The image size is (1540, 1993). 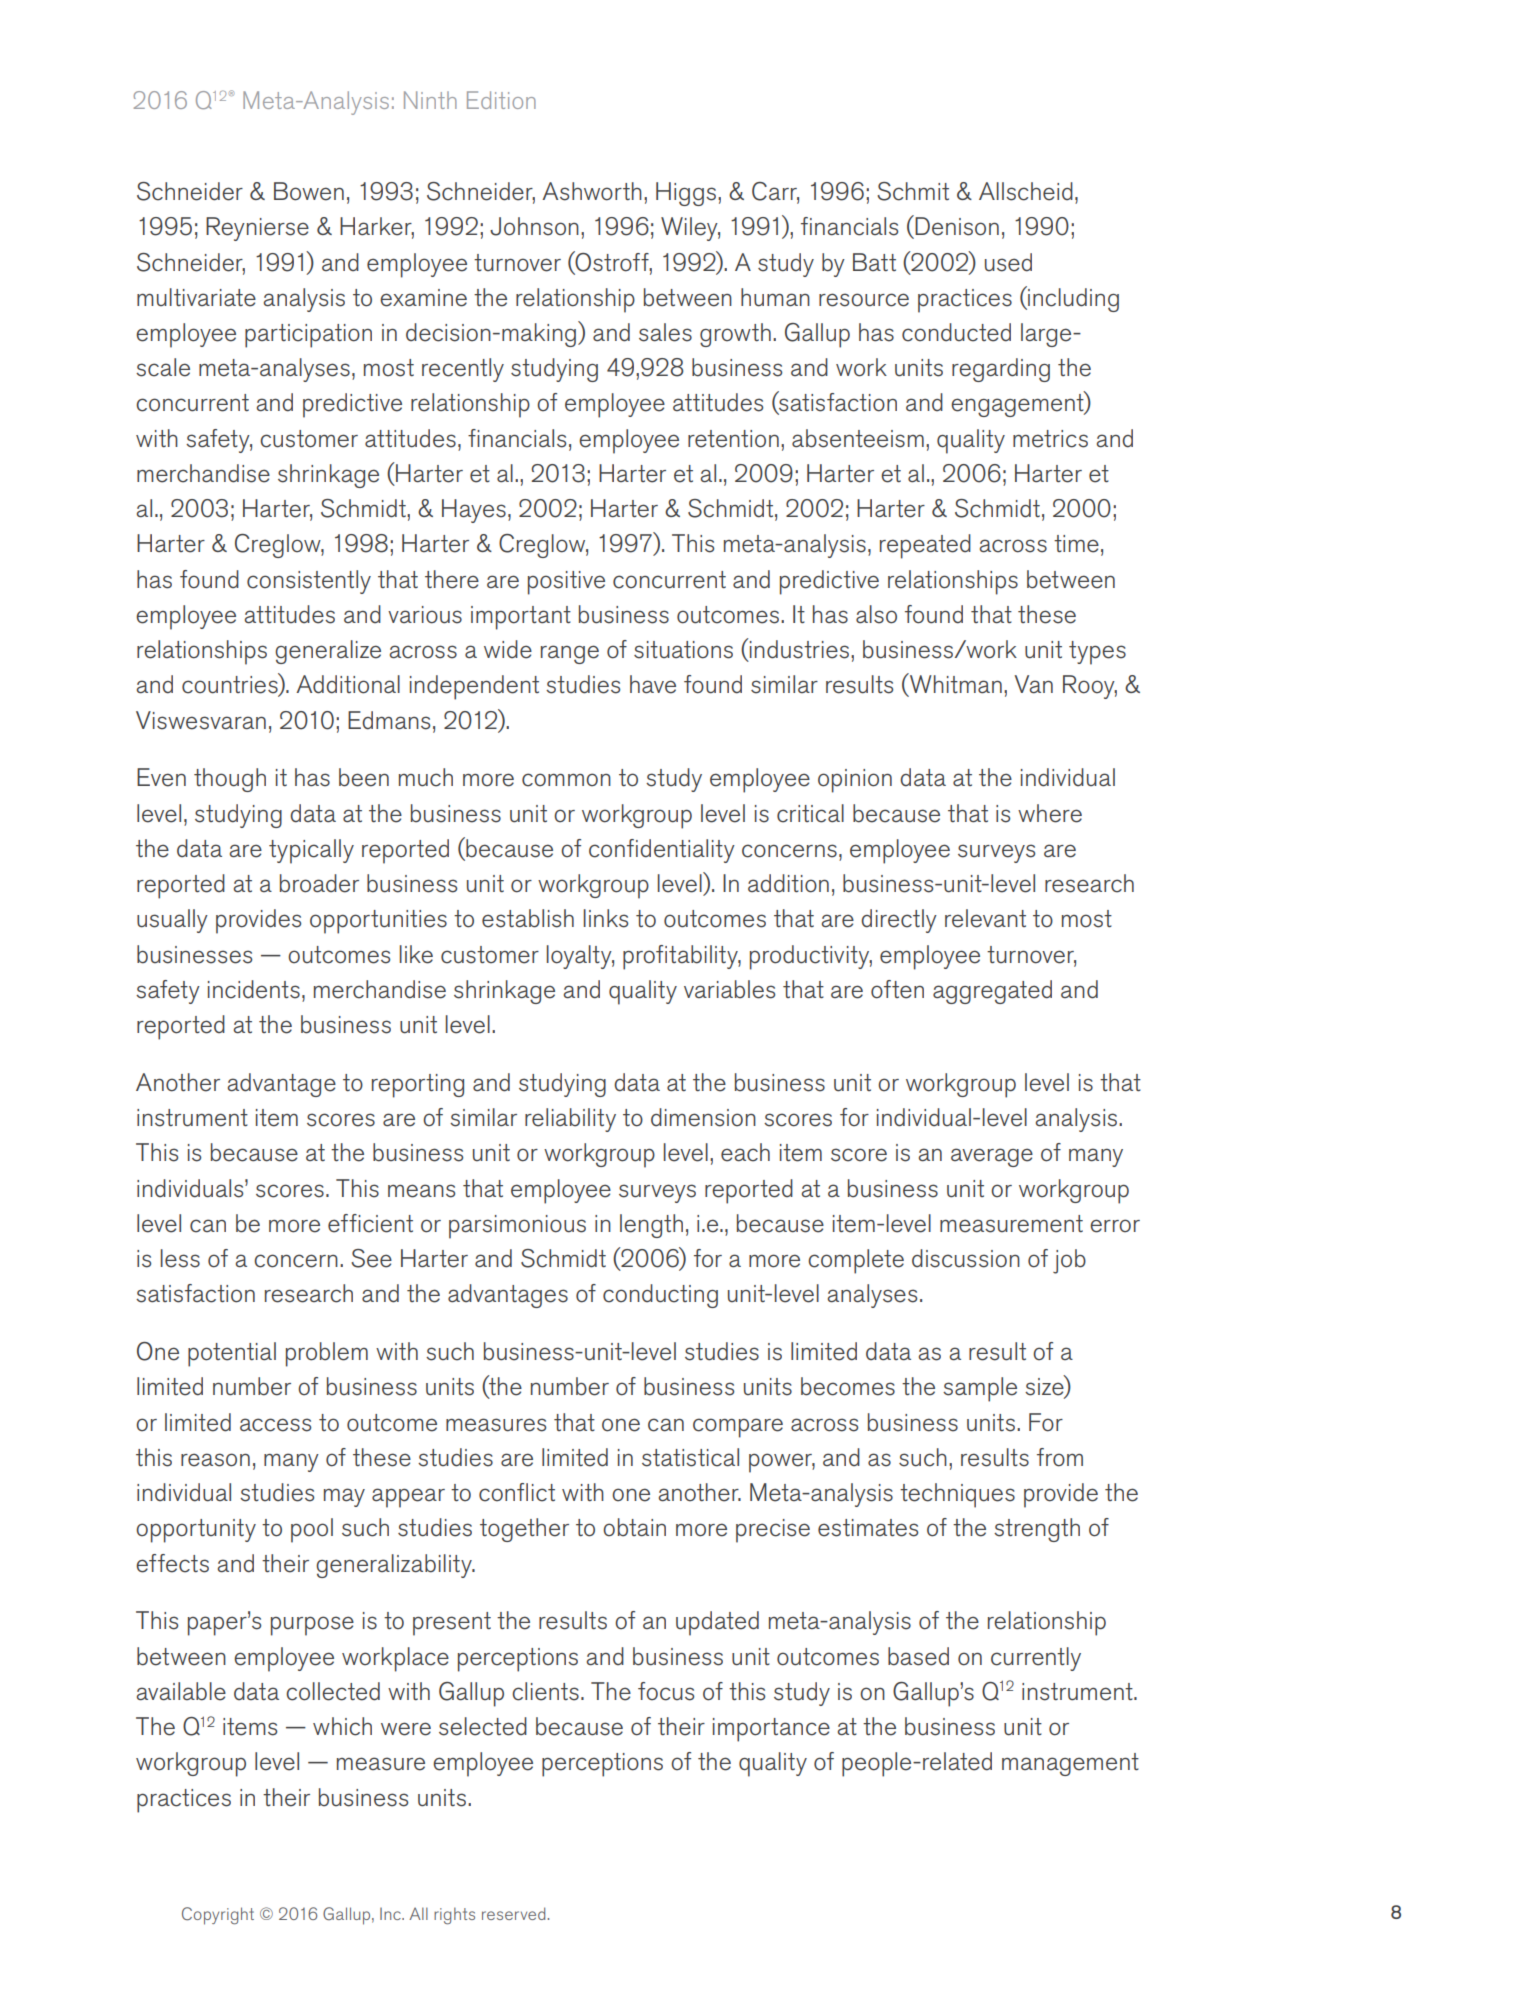 I want to click on Bowen, so click(x=309, y=191).
